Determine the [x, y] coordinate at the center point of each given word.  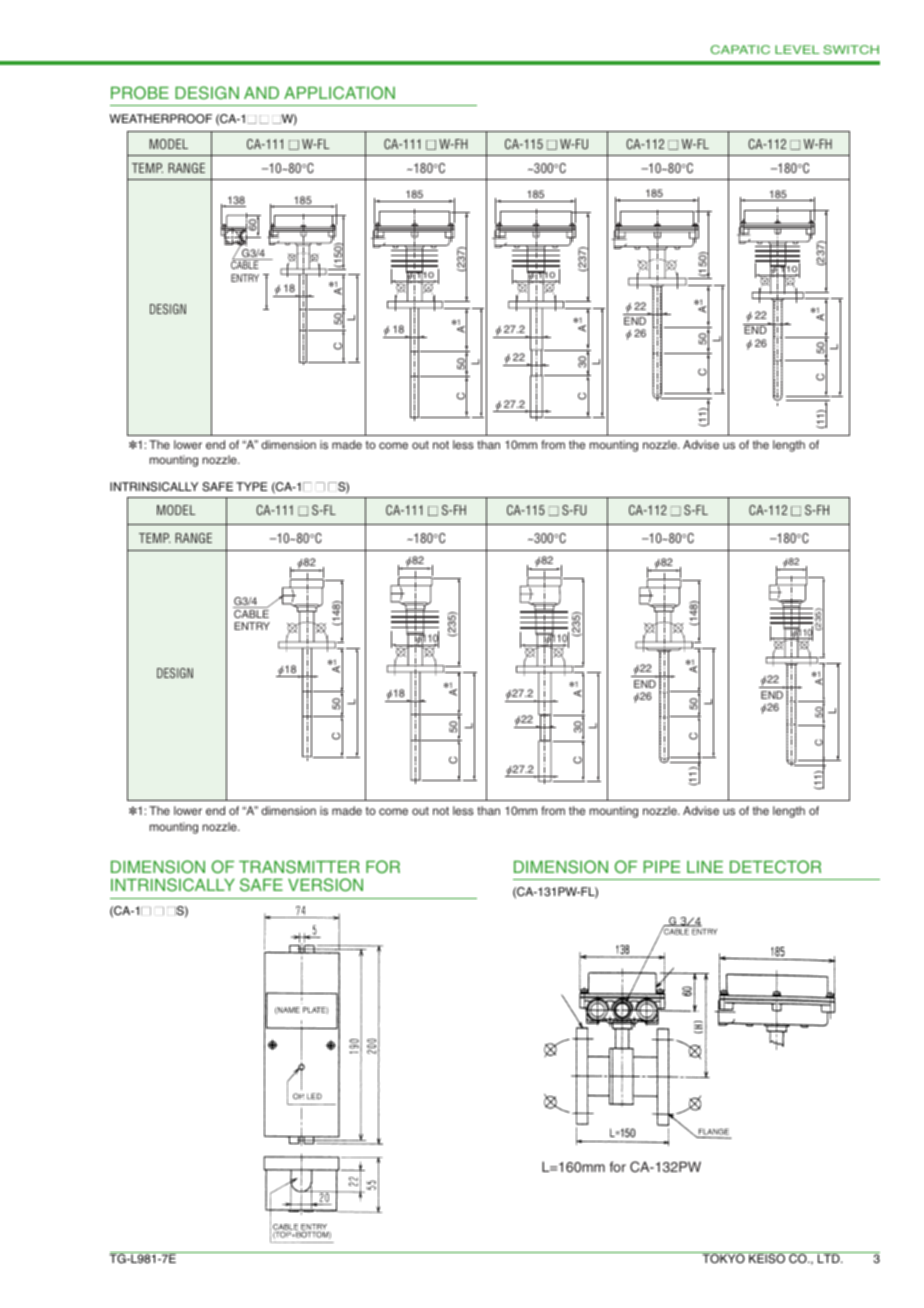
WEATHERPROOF [161, 118]
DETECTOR [775, 867]
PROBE [140, 93]
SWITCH [851, 49]
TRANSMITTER [299, 867]
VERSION [325, 885]
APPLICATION [339, 93]
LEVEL [797, 49]
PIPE [662, 867]
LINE [705, 867]
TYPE [252, 486]
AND [261, 93]
